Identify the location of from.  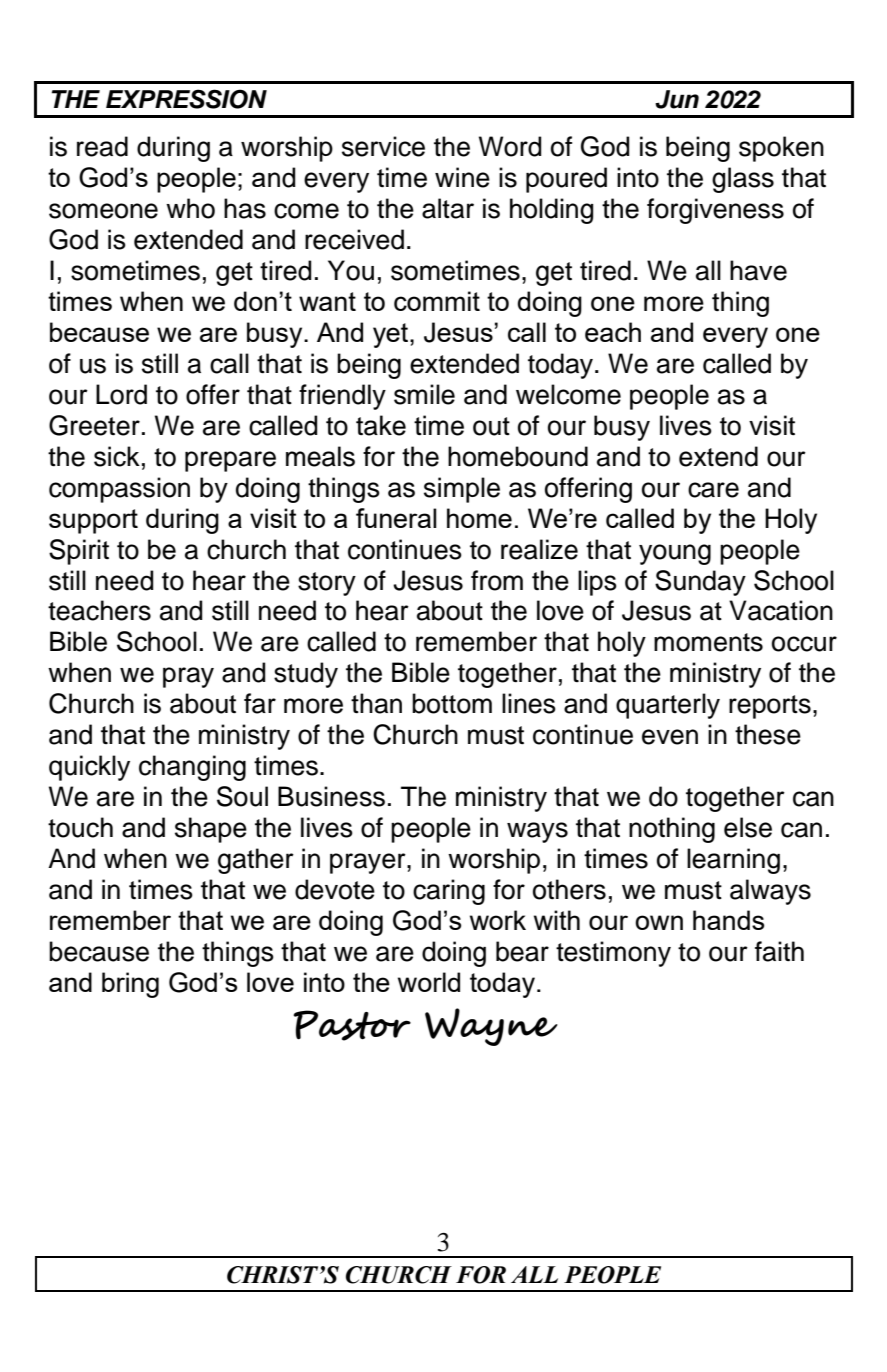
(497, 580).
